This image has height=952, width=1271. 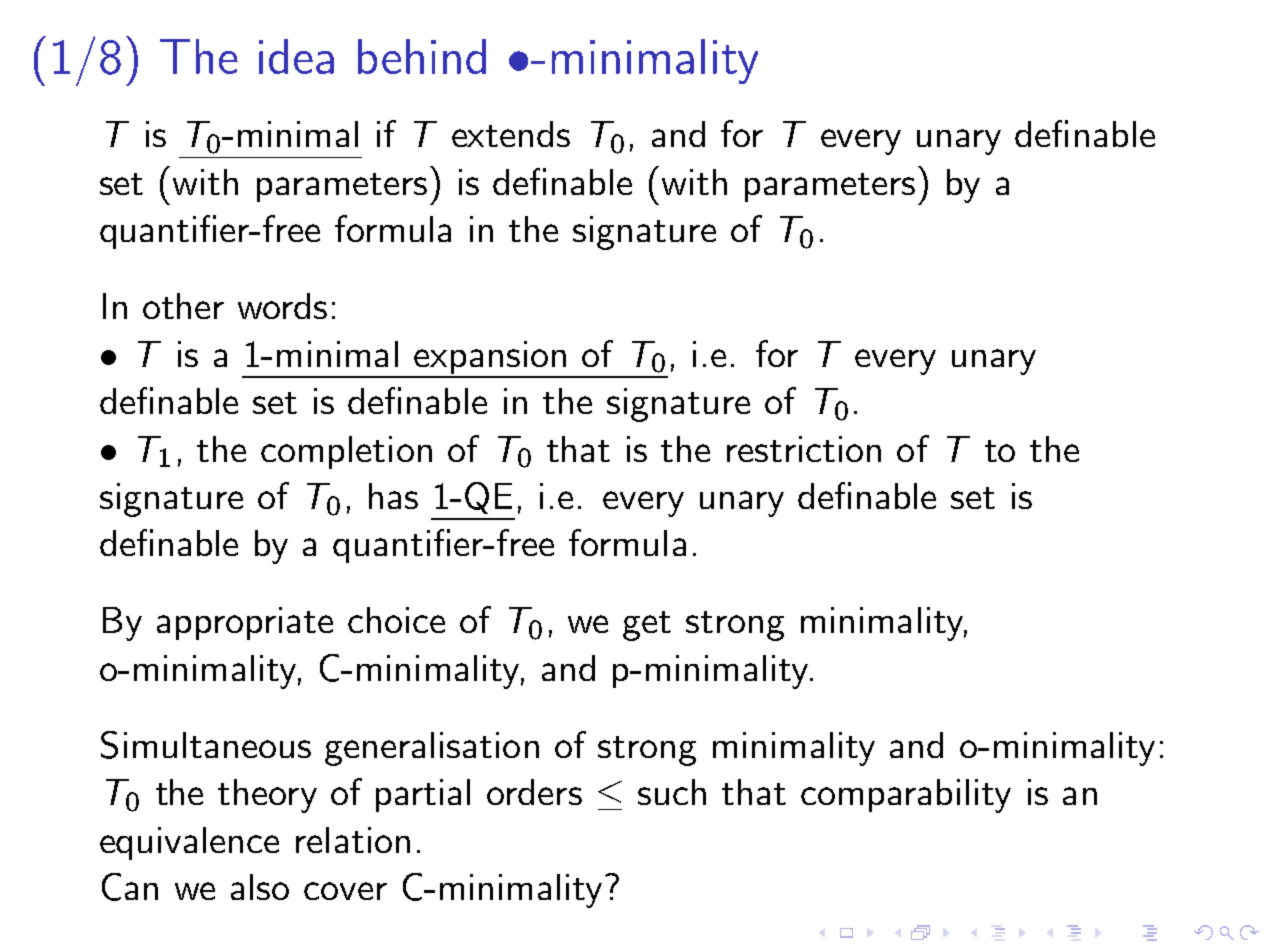 What do you see at coordinates (804, 449) in the image?
I see `restriction` at bounding box center [804, 449].
